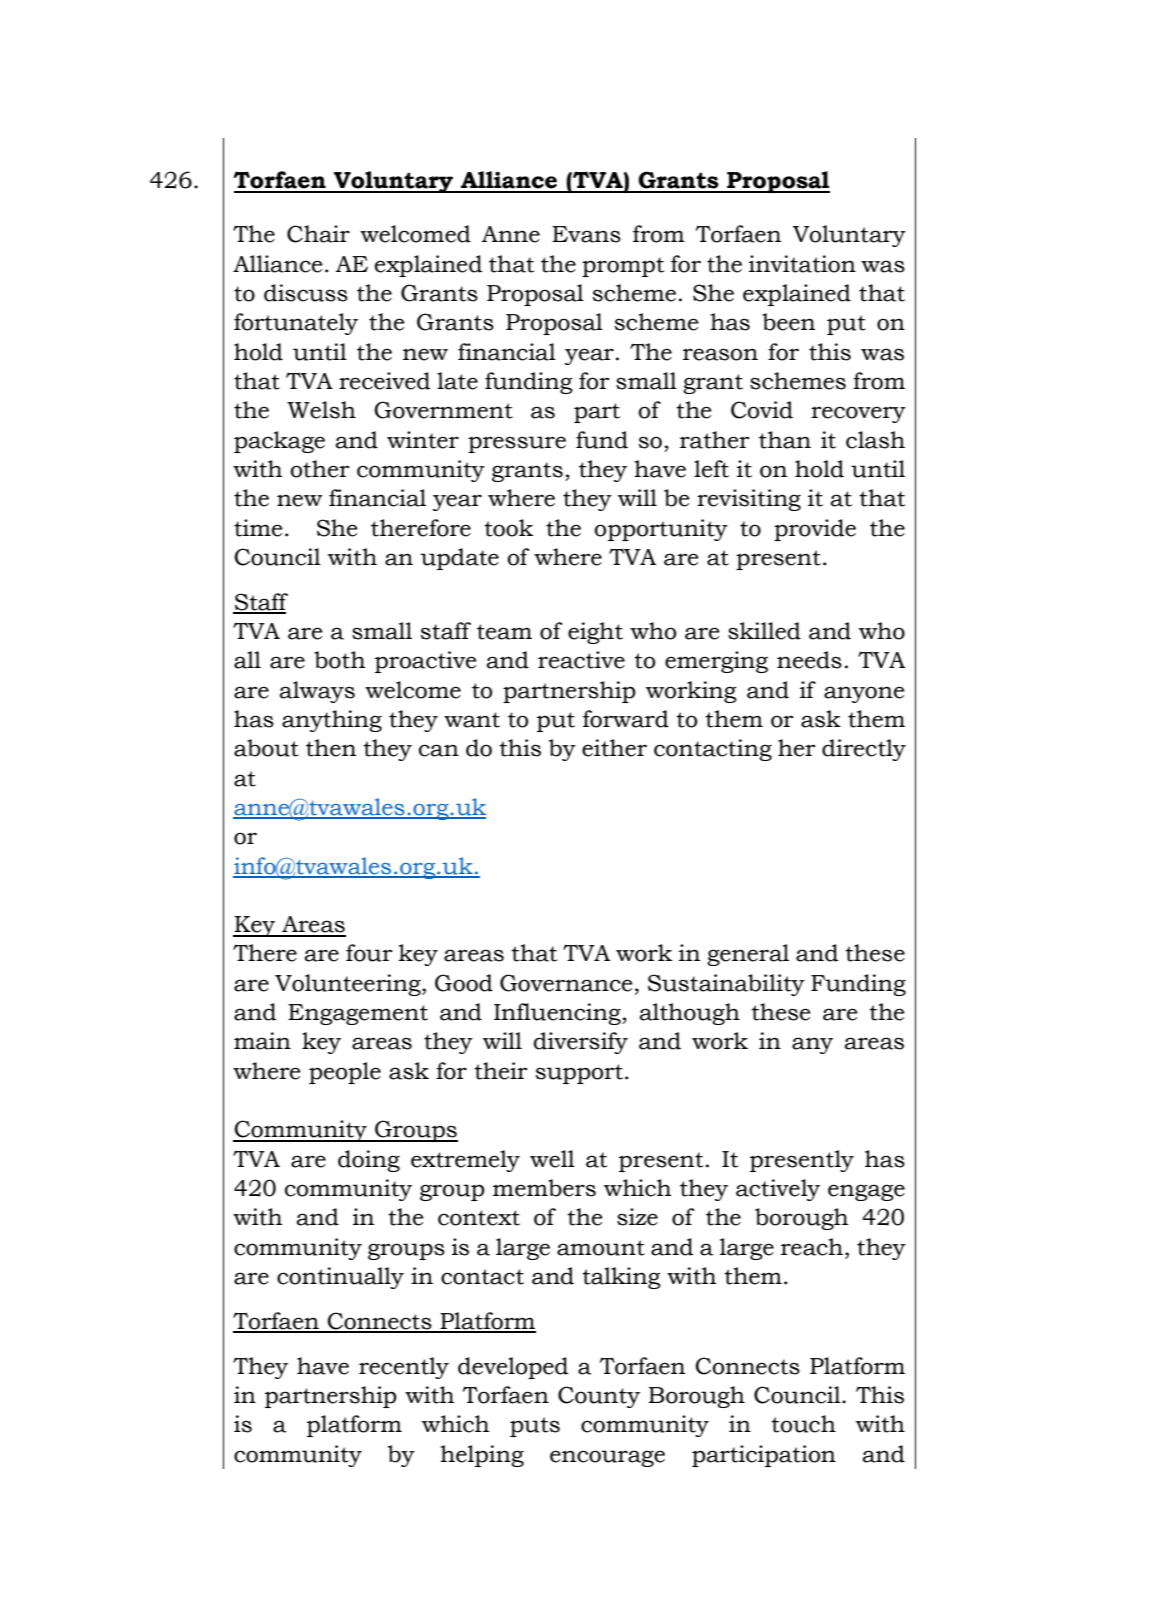 The image size is (1149, 1624). I want to click on either, so click(614, 748).
